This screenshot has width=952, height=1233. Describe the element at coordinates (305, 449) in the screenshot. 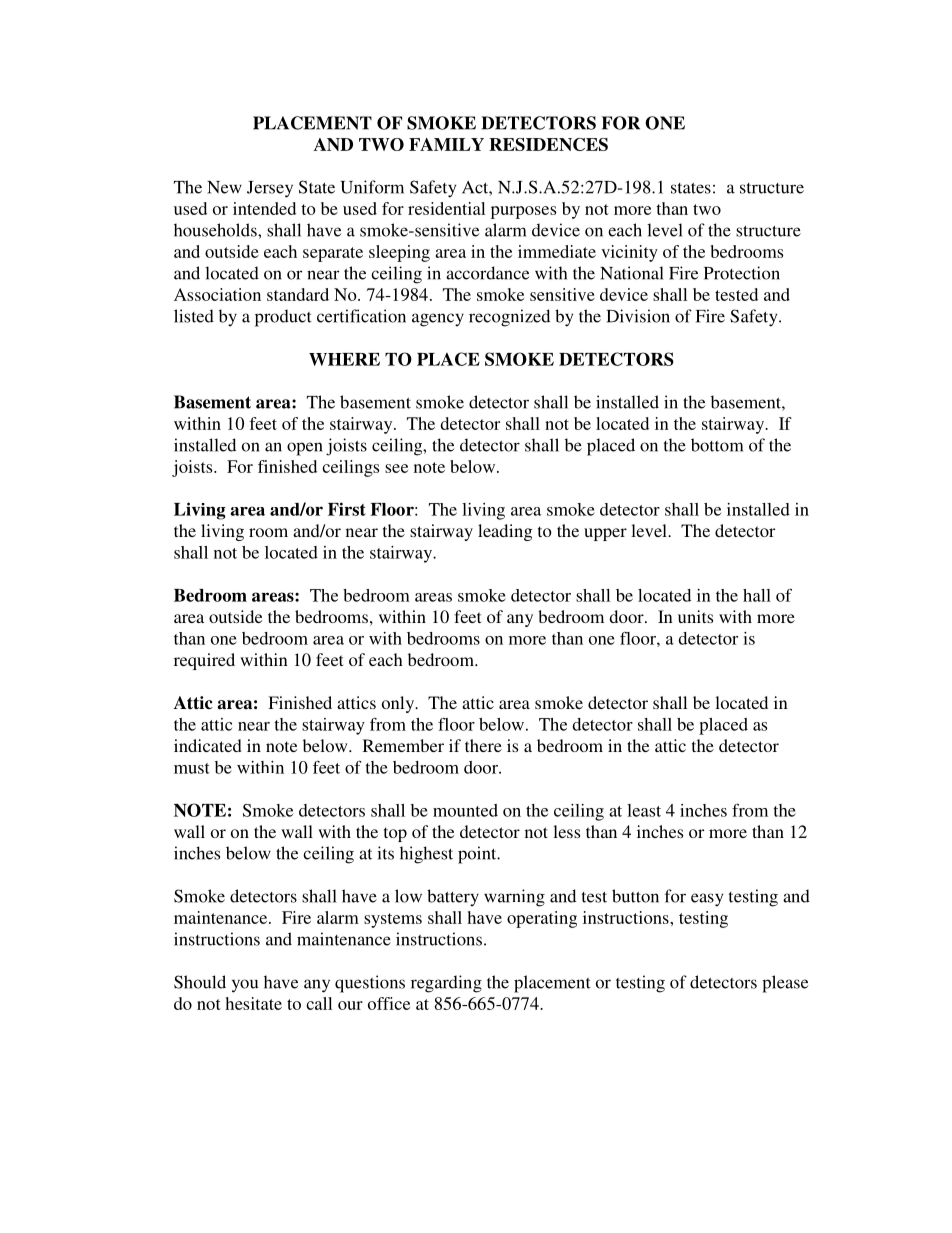

I see `open` at that location.
